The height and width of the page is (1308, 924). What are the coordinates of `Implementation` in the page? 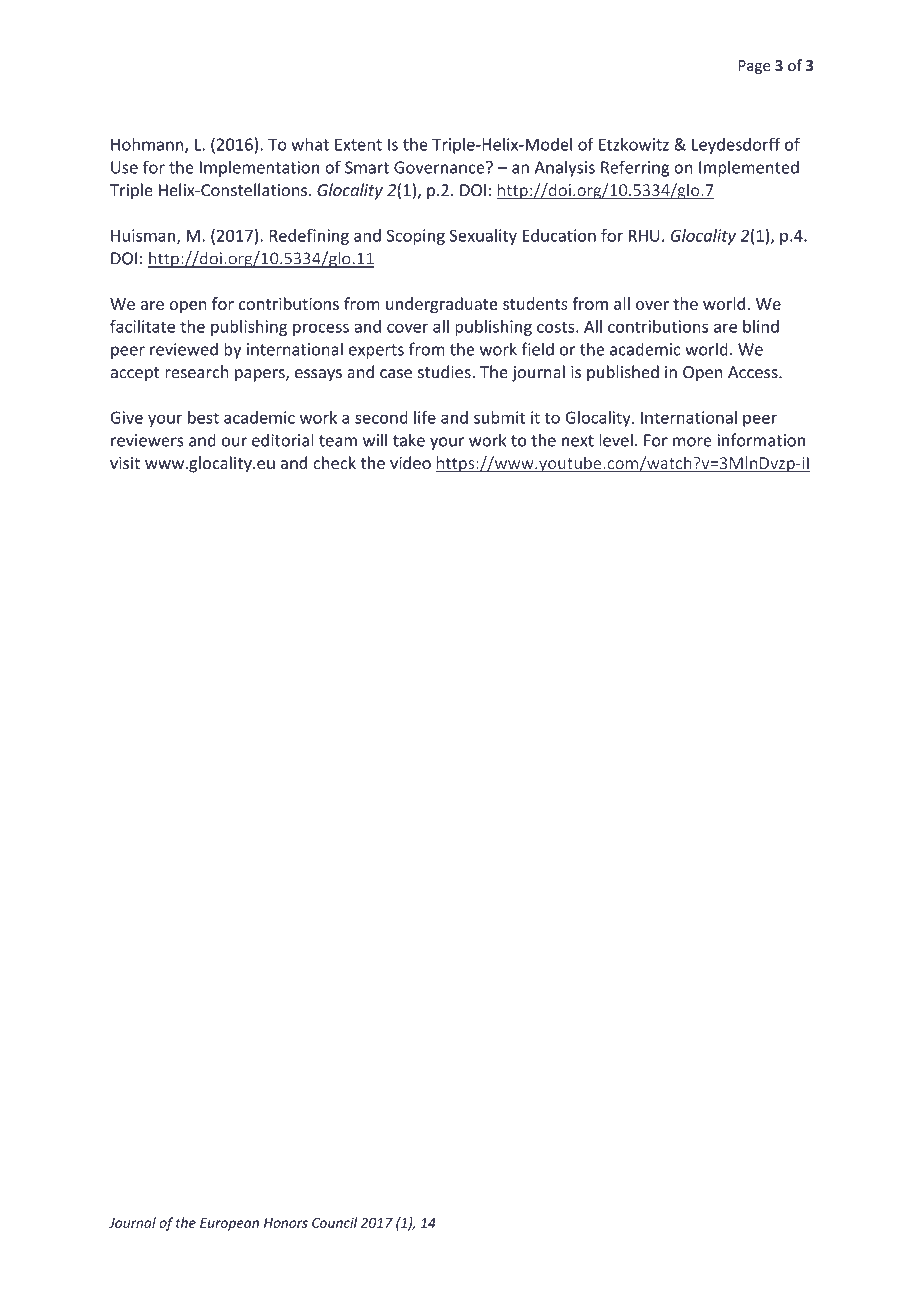 It's located at (259, 168).
